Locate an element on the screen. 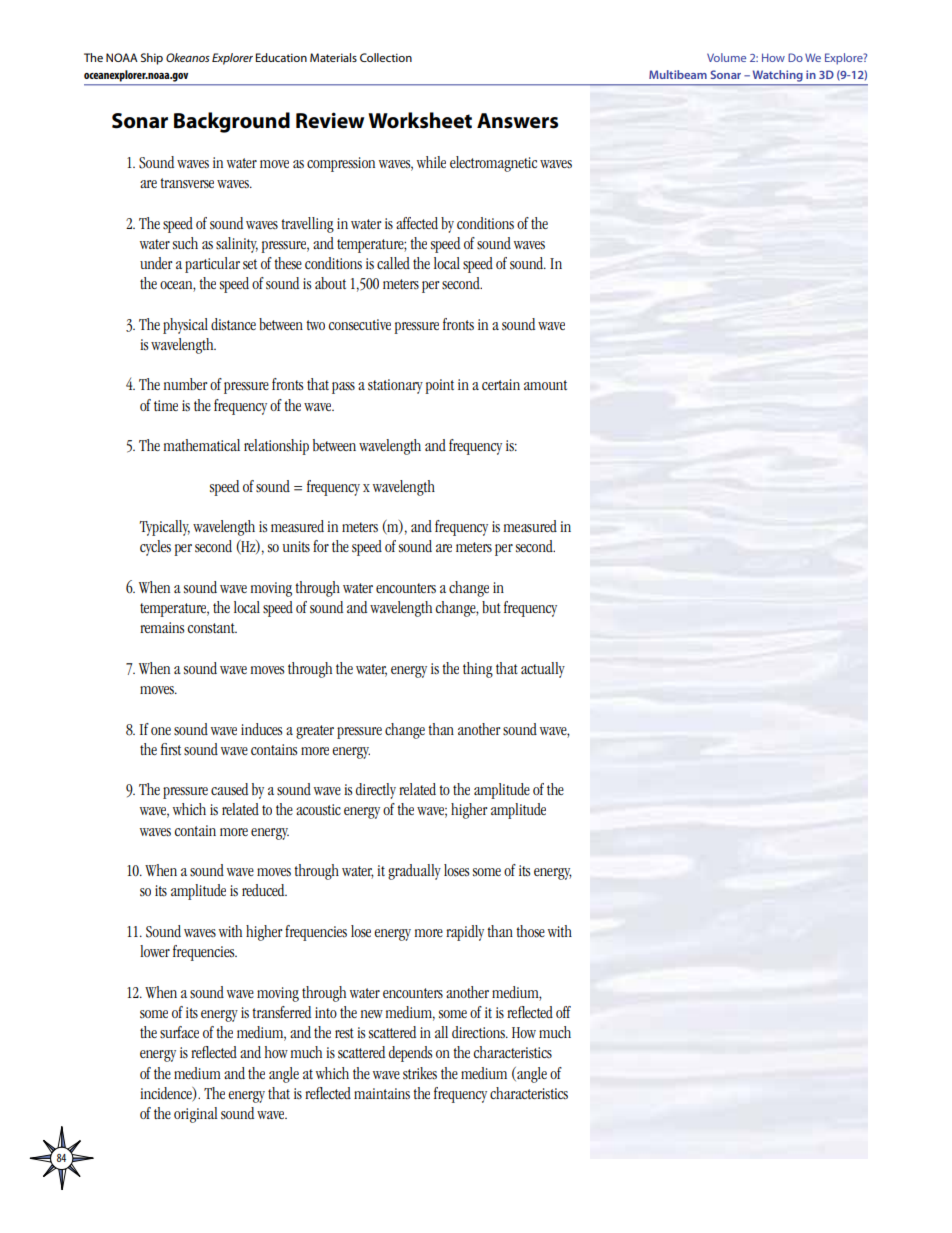 The image size is (952, 1233). those is located at coordinates (530, 931).
